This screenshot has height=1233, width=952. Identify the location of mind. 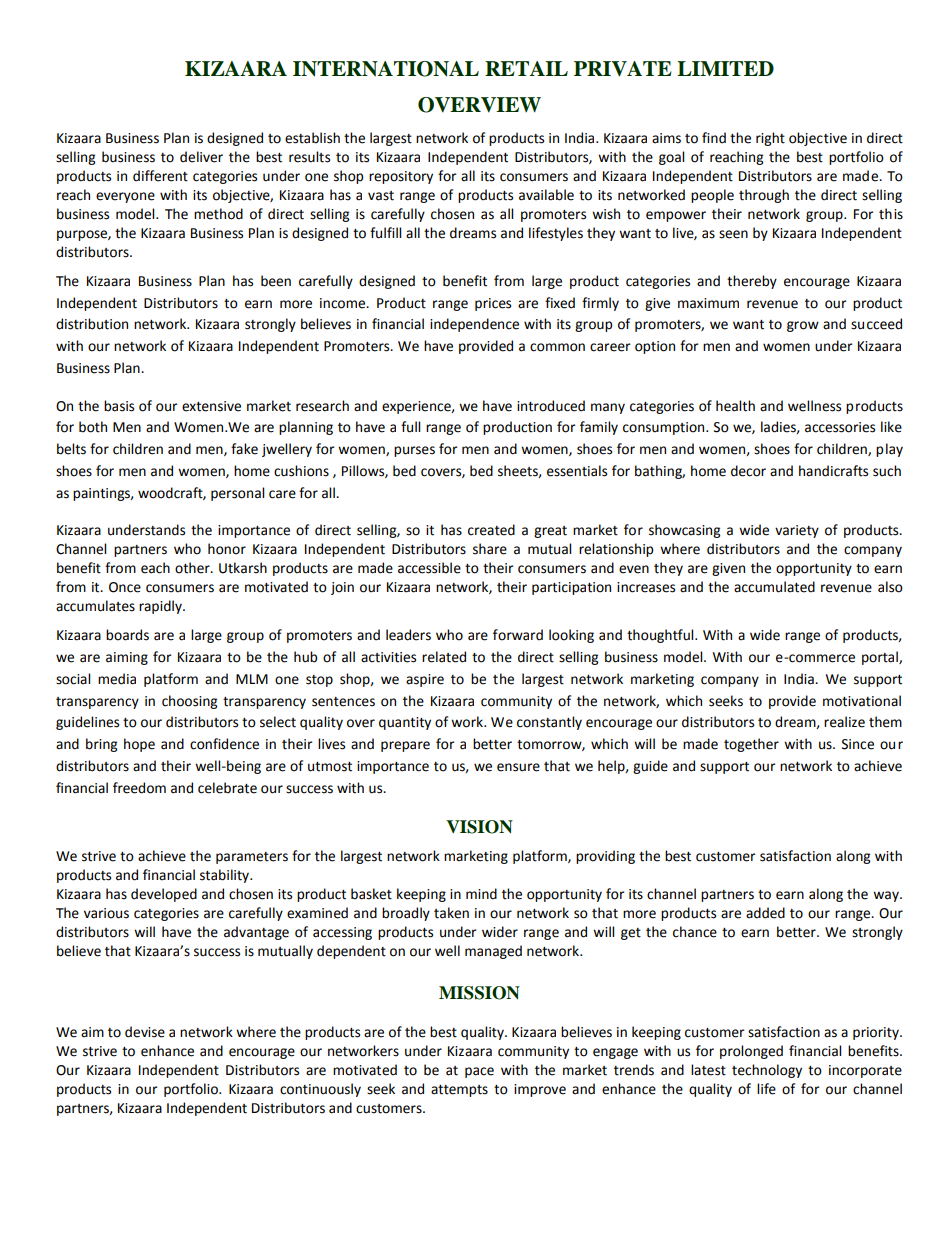
(481, 894).
